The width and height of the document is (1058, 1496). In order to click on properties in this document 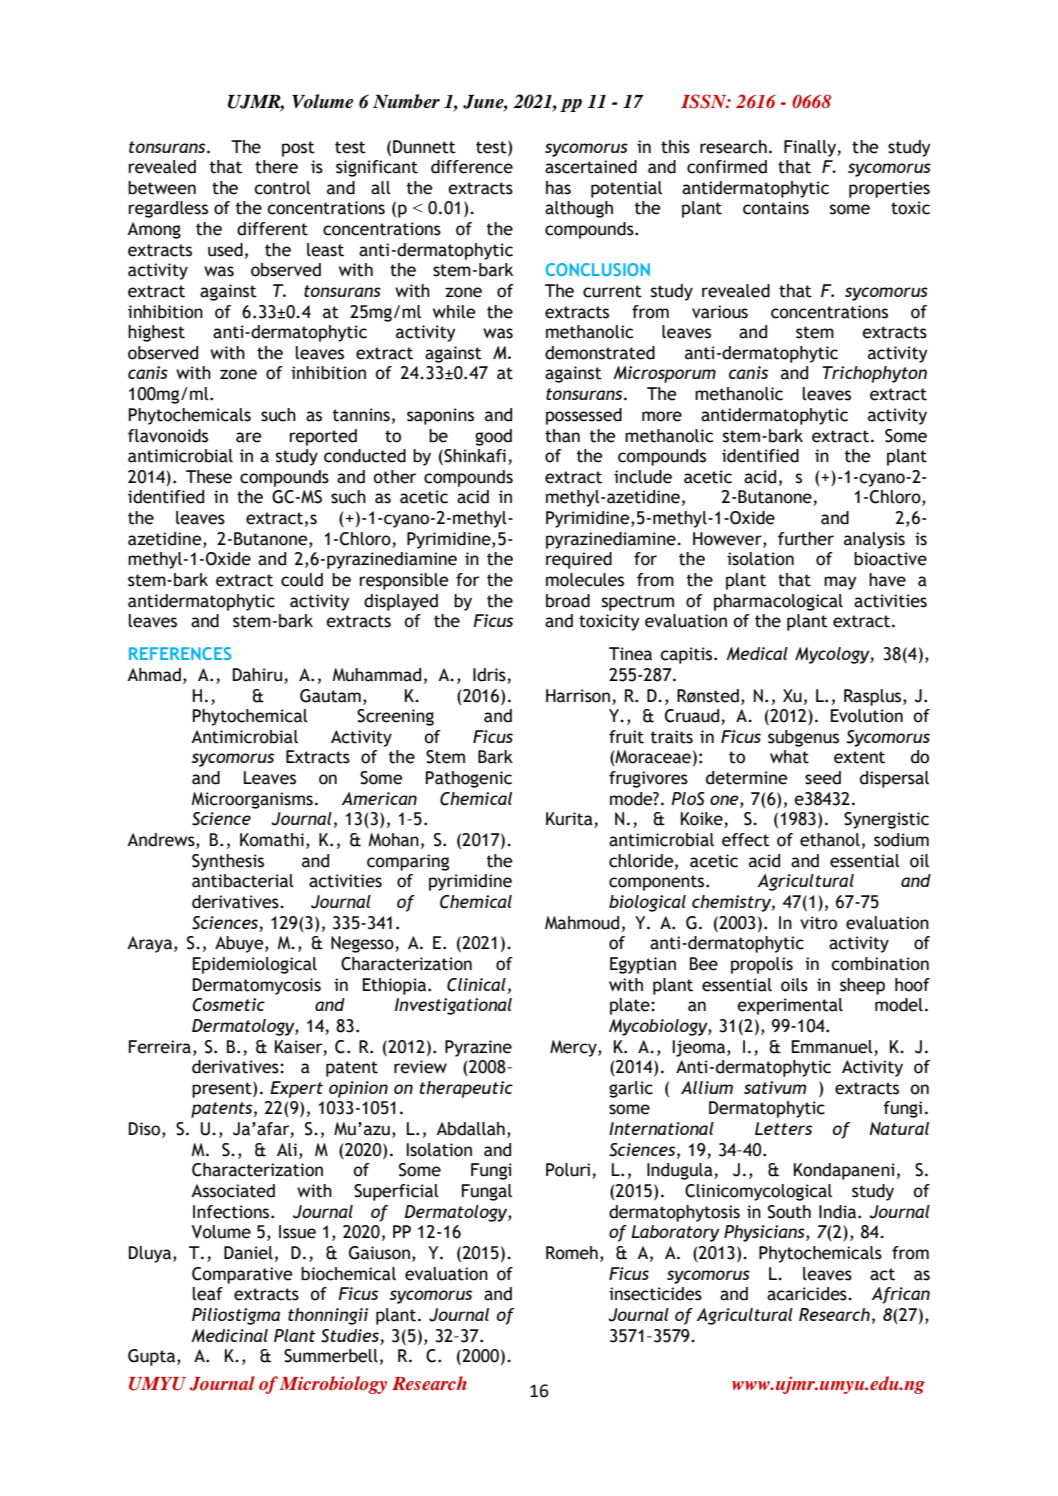, I will do `click(889, 189)`.
